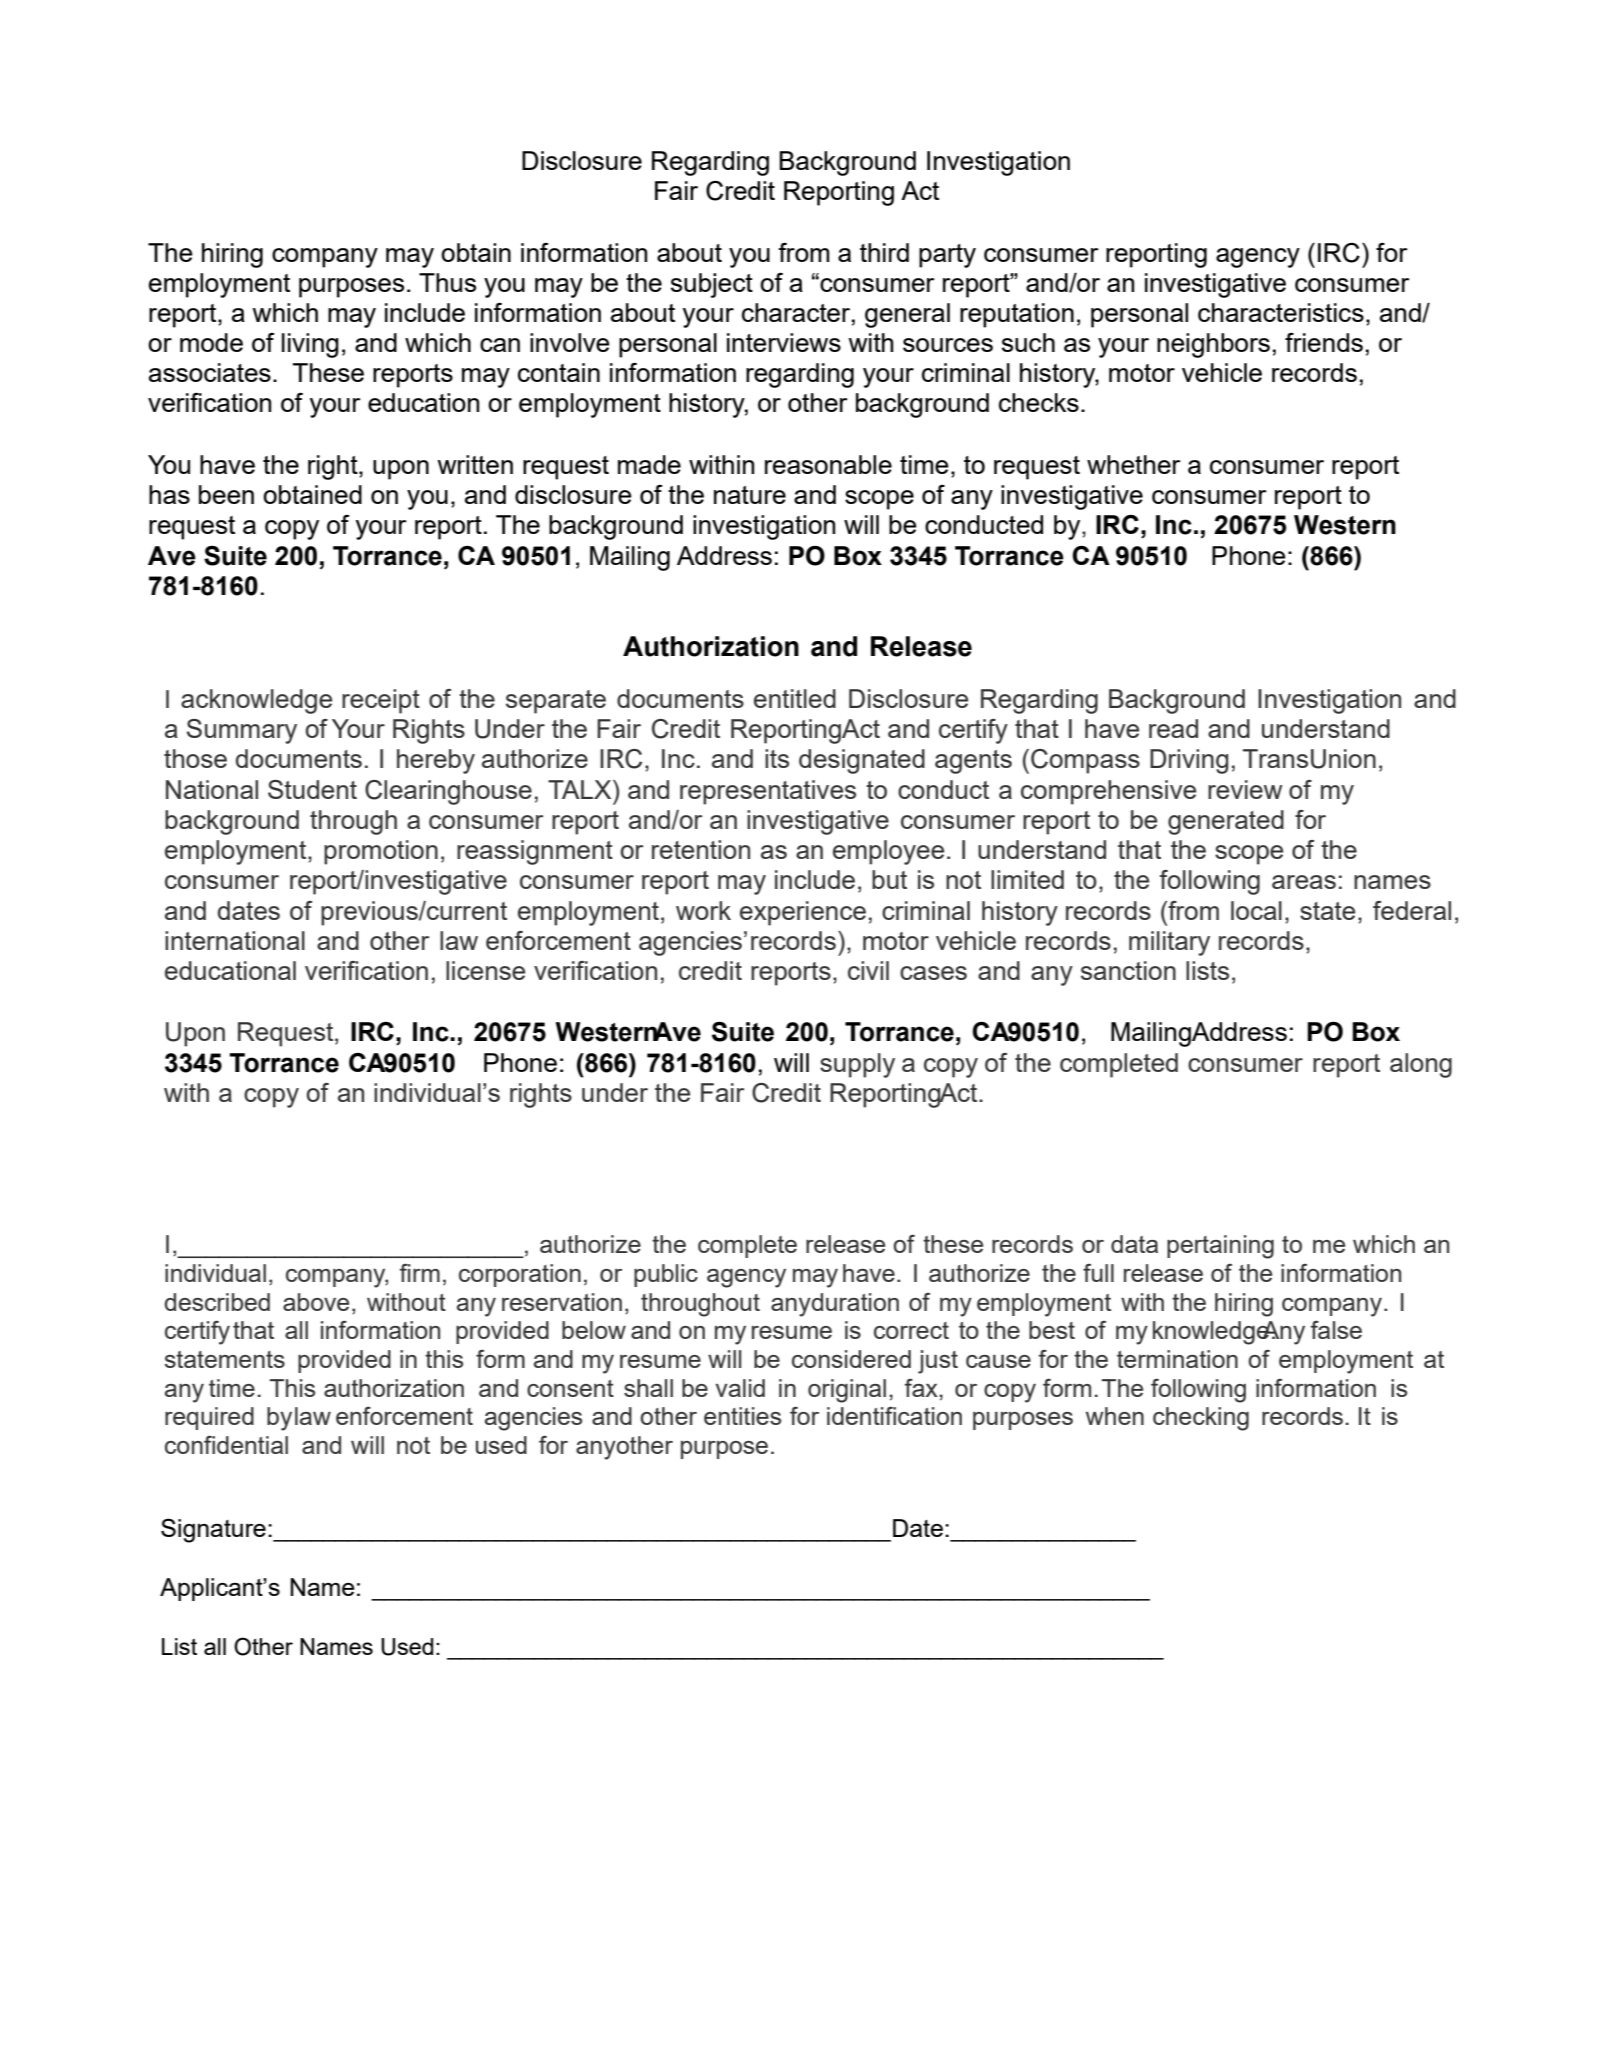  Describe the element at coordinates (795, 698) in the screenshot. I see `entitled` at that location.
